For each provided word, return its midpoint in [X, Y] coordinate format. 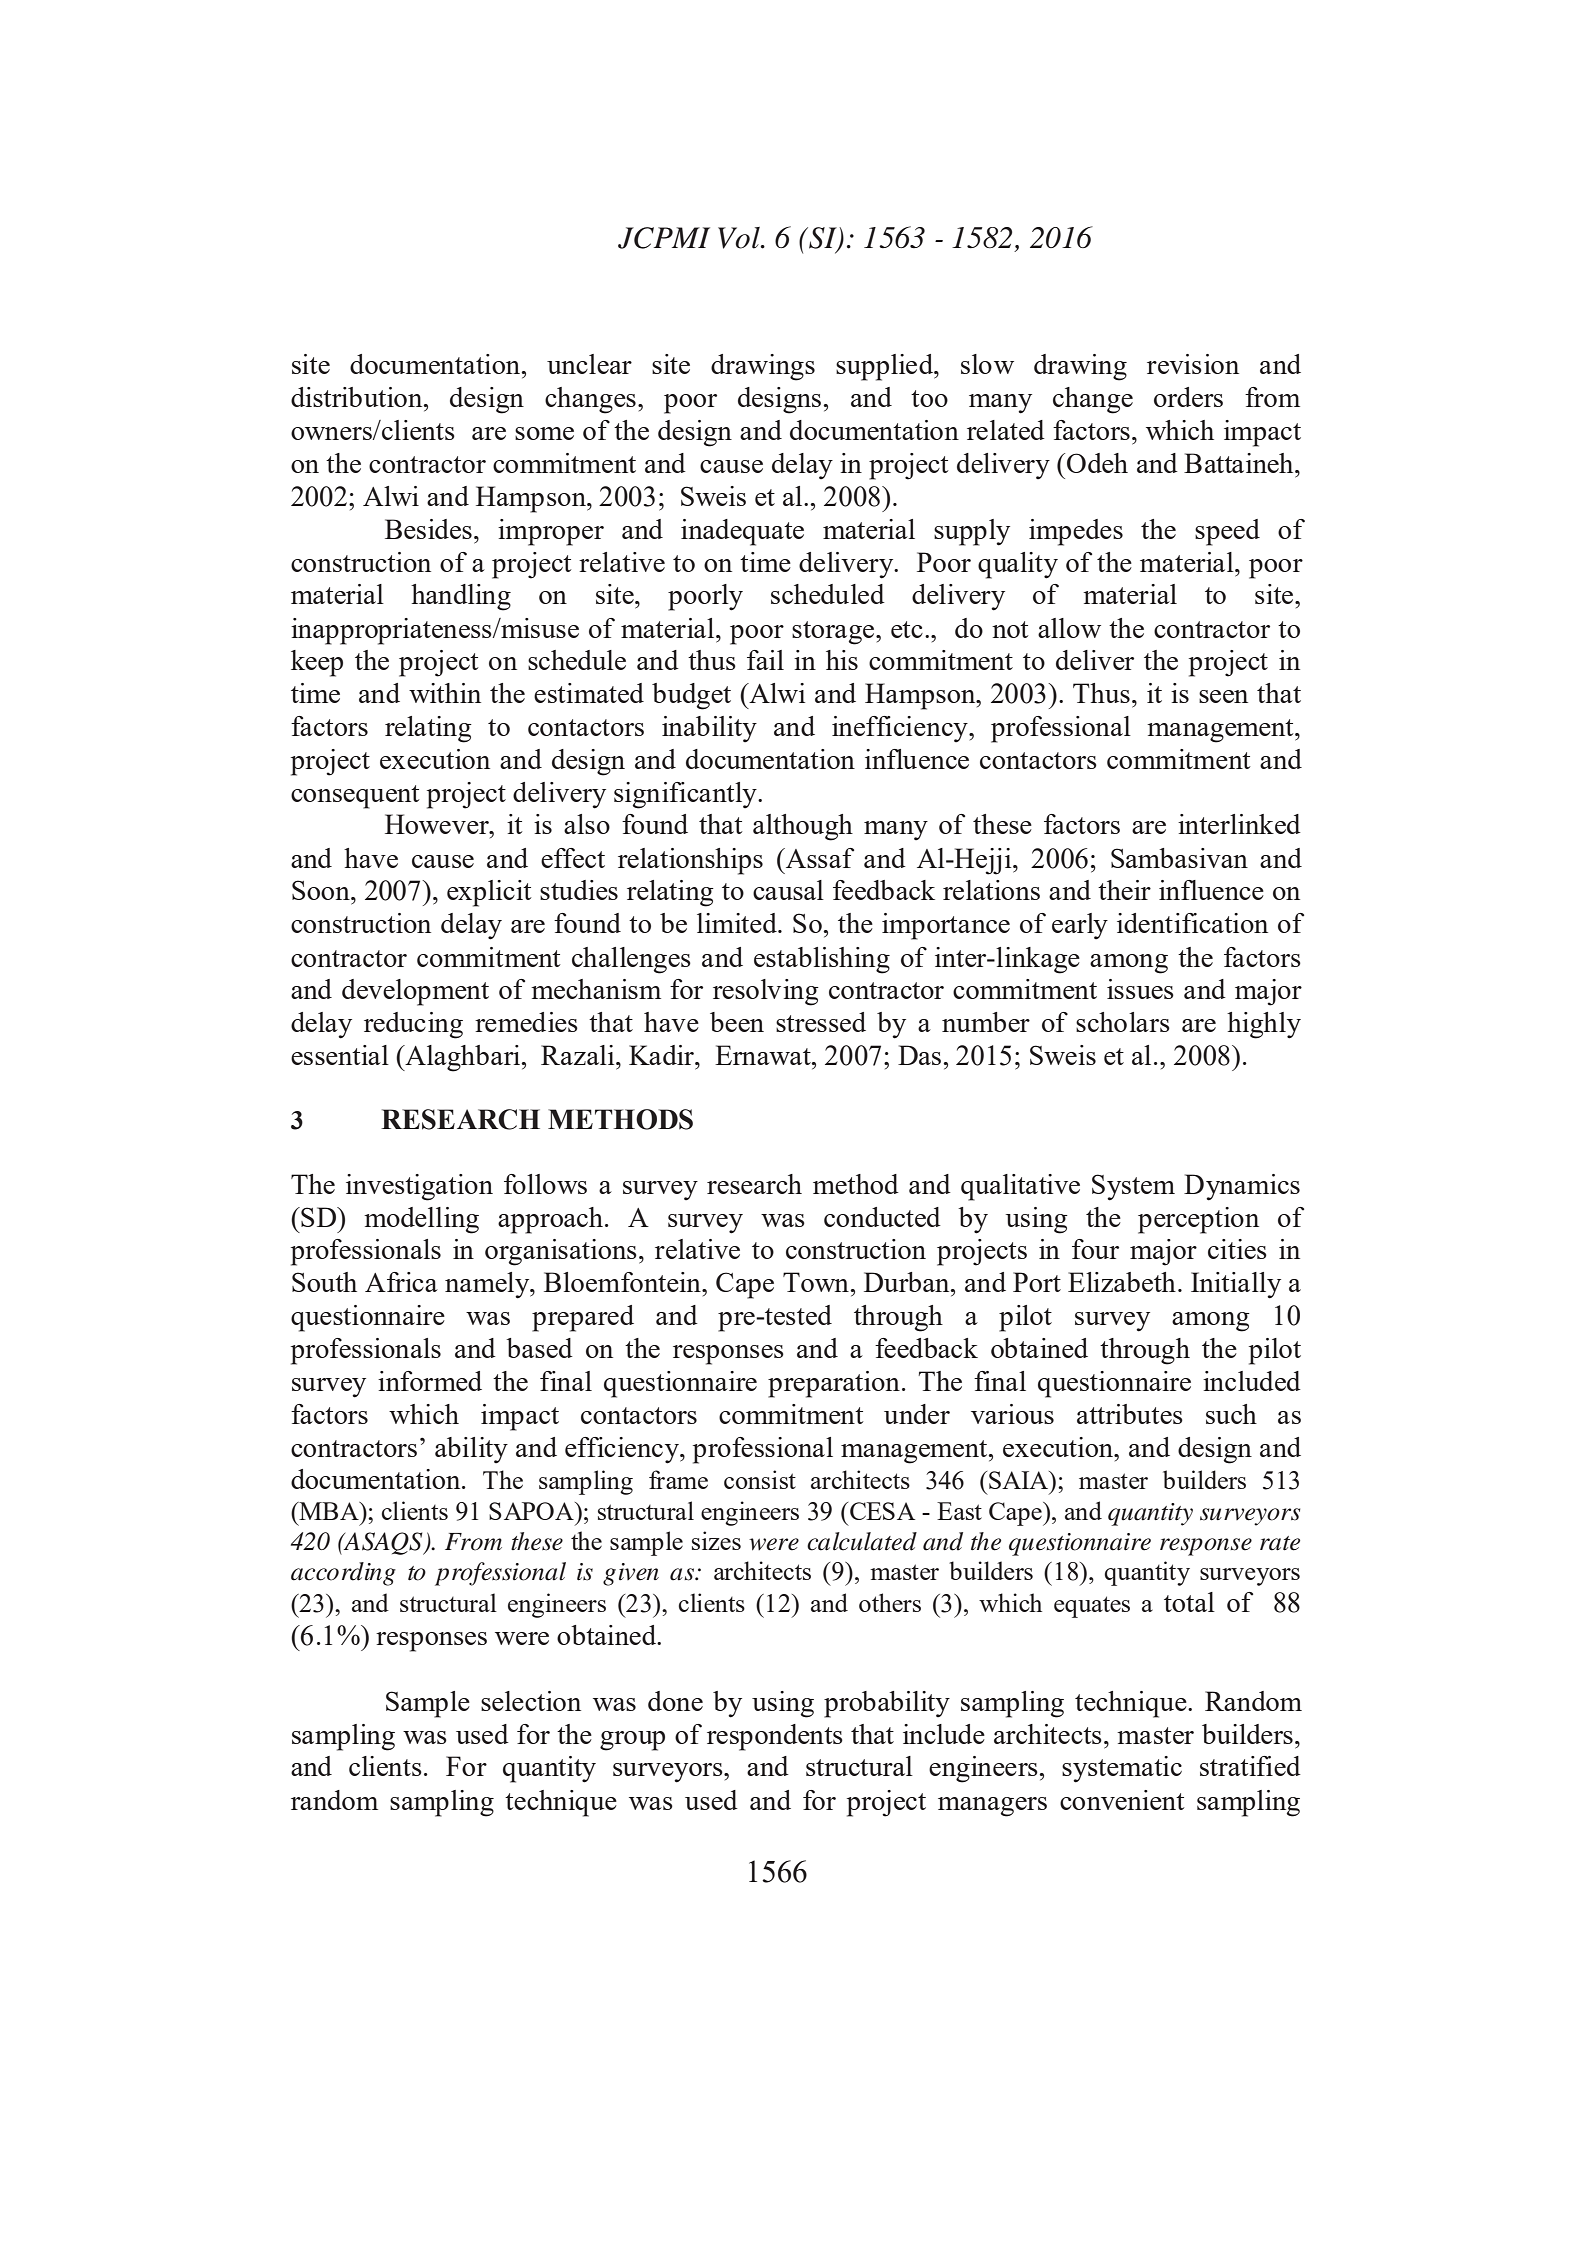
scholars [1123, 1022]
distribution [358, 397]
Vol [740, 238]
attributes [1130, 1414]
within [445, 693]
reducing [413, 1025]
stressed [821, 1022]
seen [1223, 696]
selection [531, 1701]
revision [1193, 364]
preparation [834, 1384]
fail [765, 660]
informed [430, 1381]
